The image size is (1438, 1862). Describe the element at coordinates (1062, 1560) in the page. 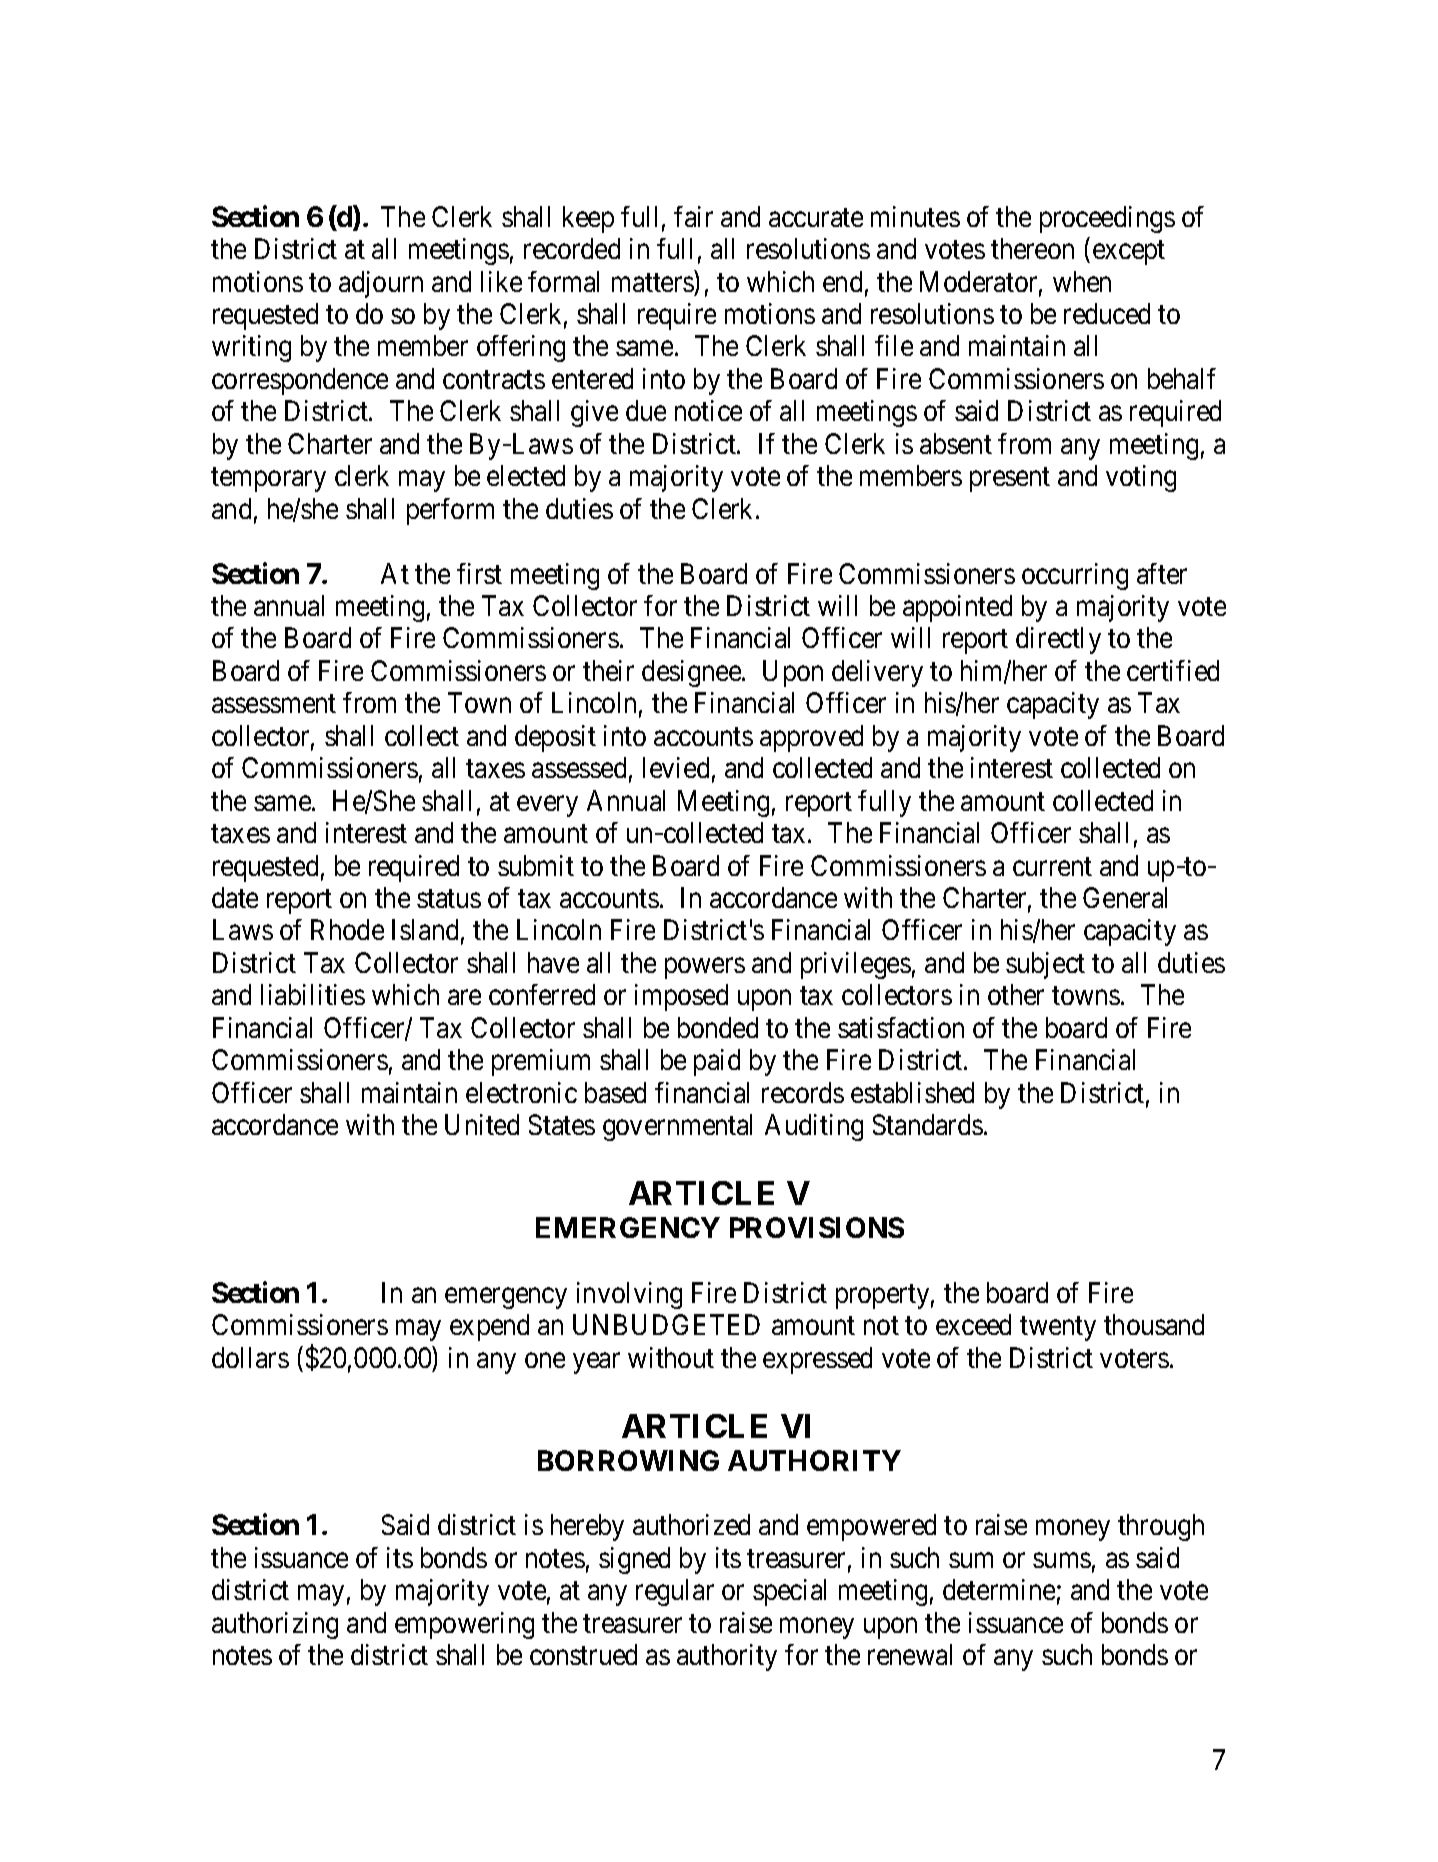

I see `sums` at that location.
